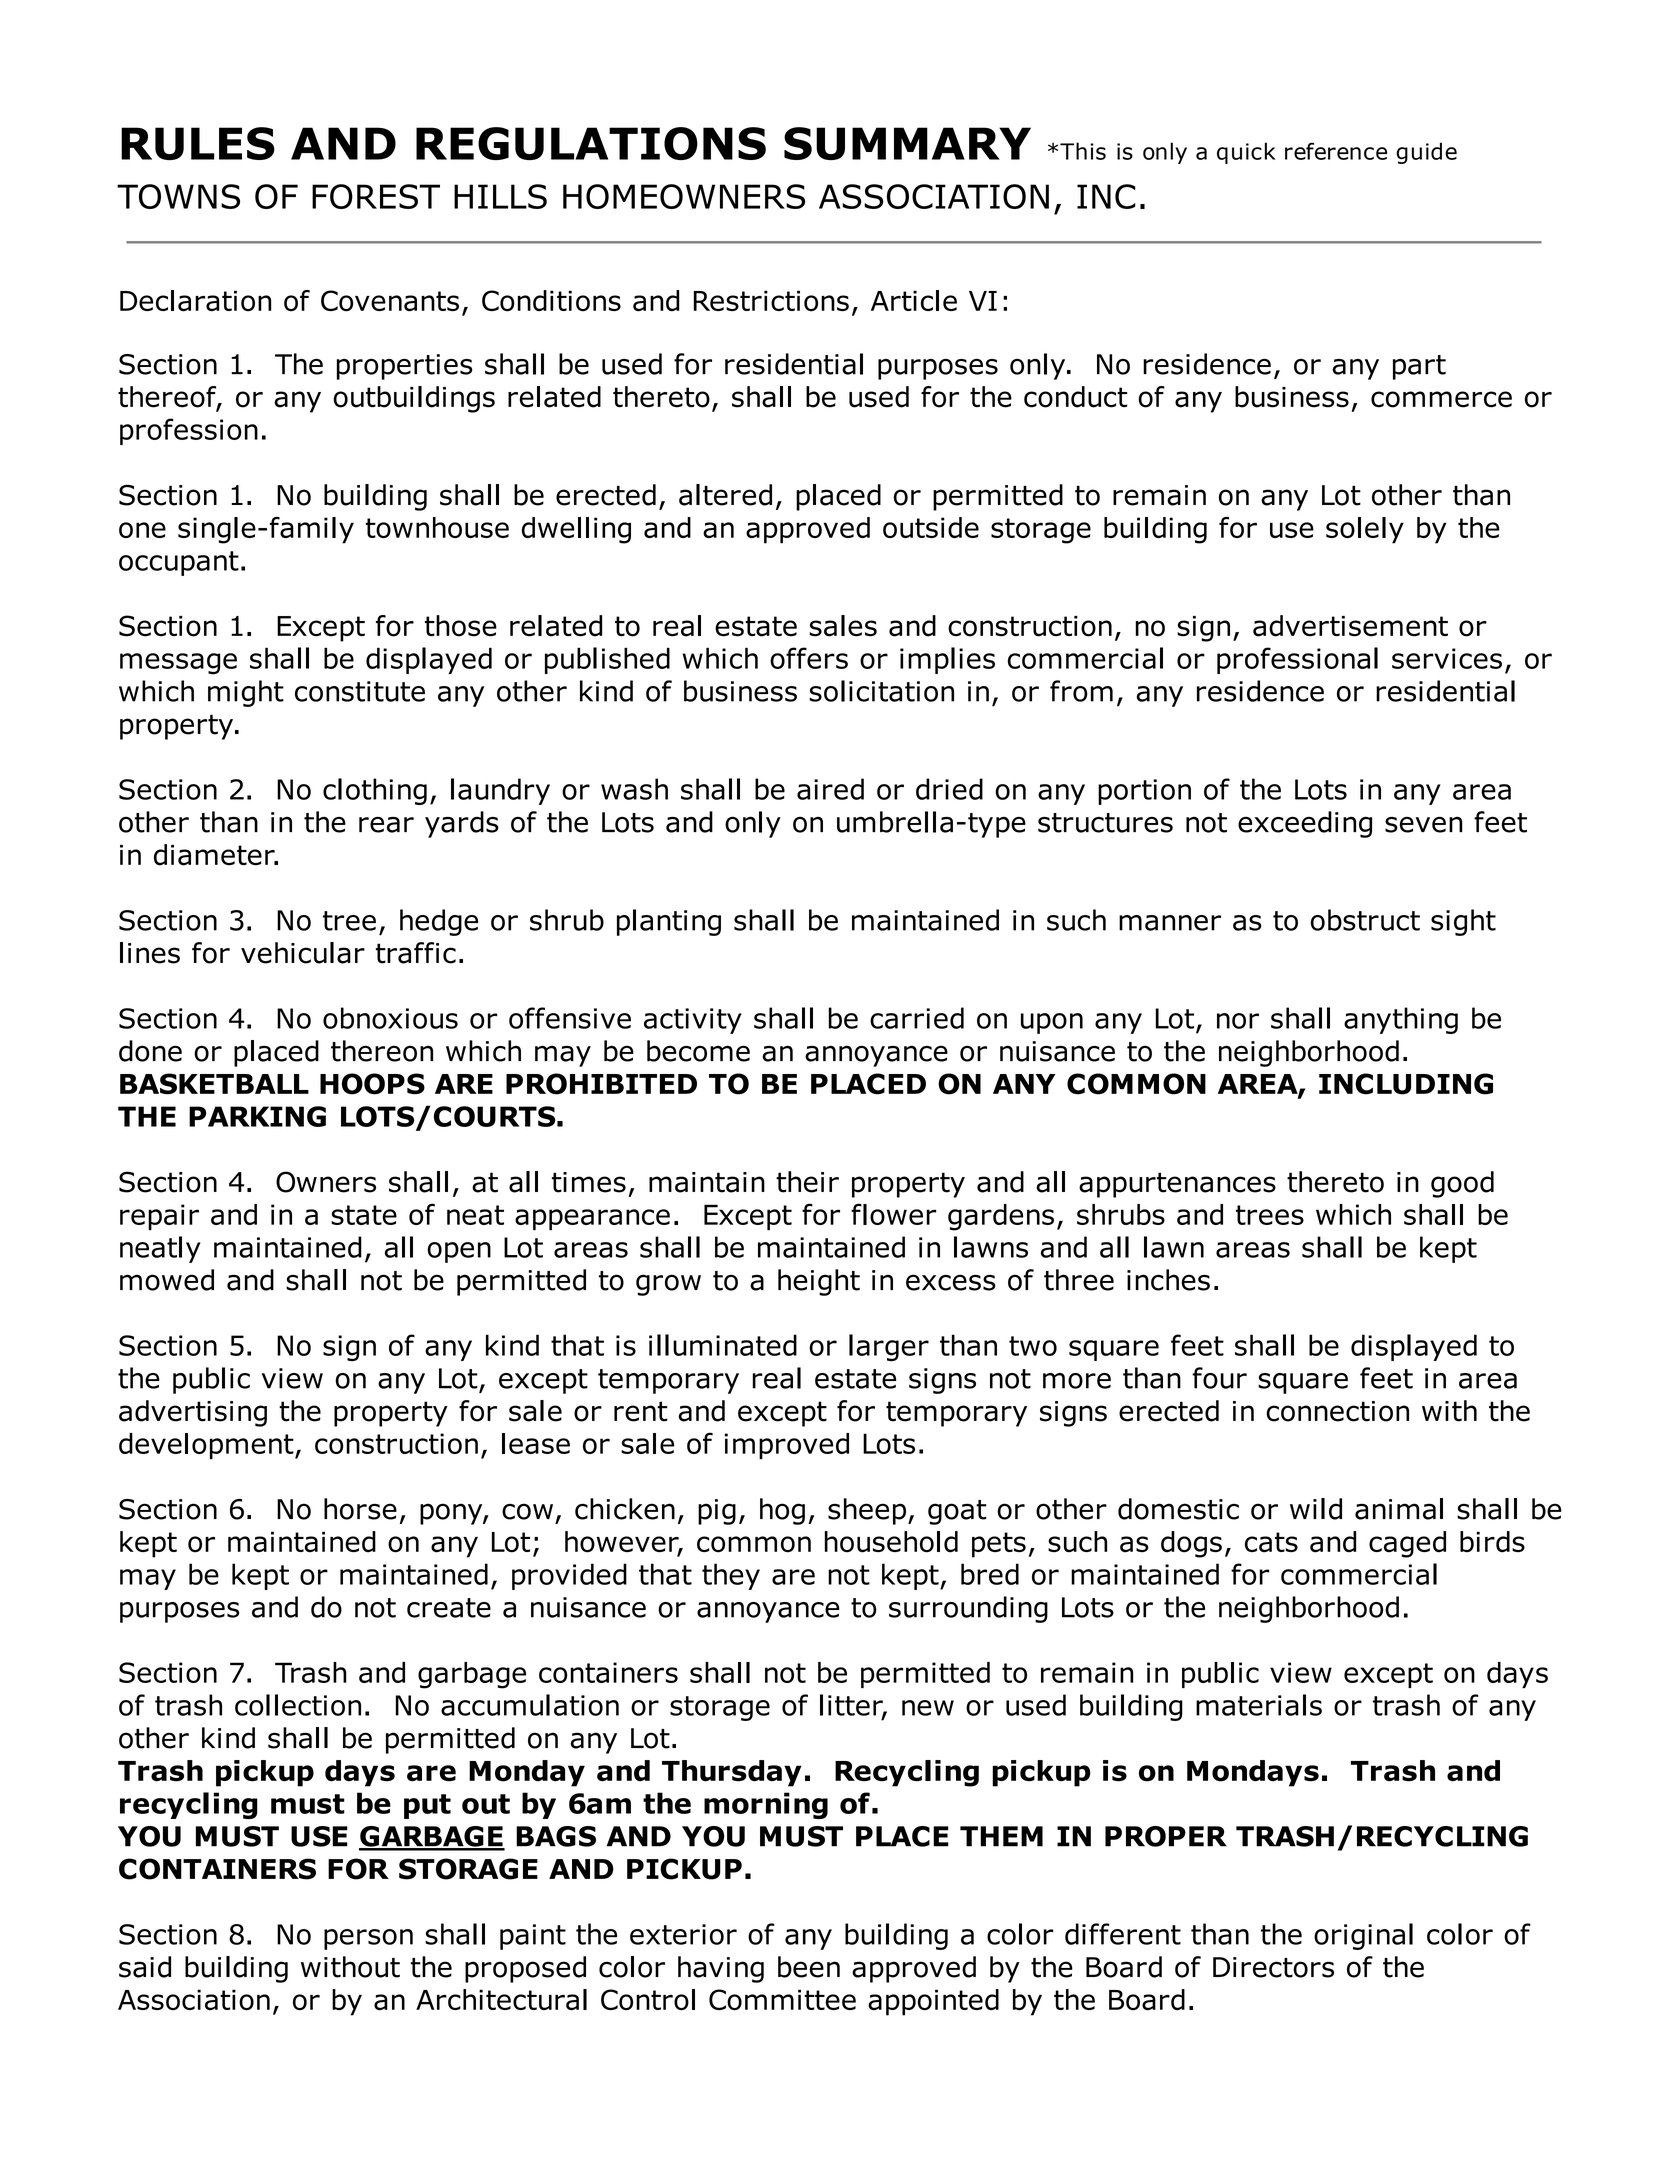 This screenshot has width=1668, height=2159. What do you see at coordinates (1336, 151) in the screenshot?
I see `reference` at bounding box center [1336, 151].
